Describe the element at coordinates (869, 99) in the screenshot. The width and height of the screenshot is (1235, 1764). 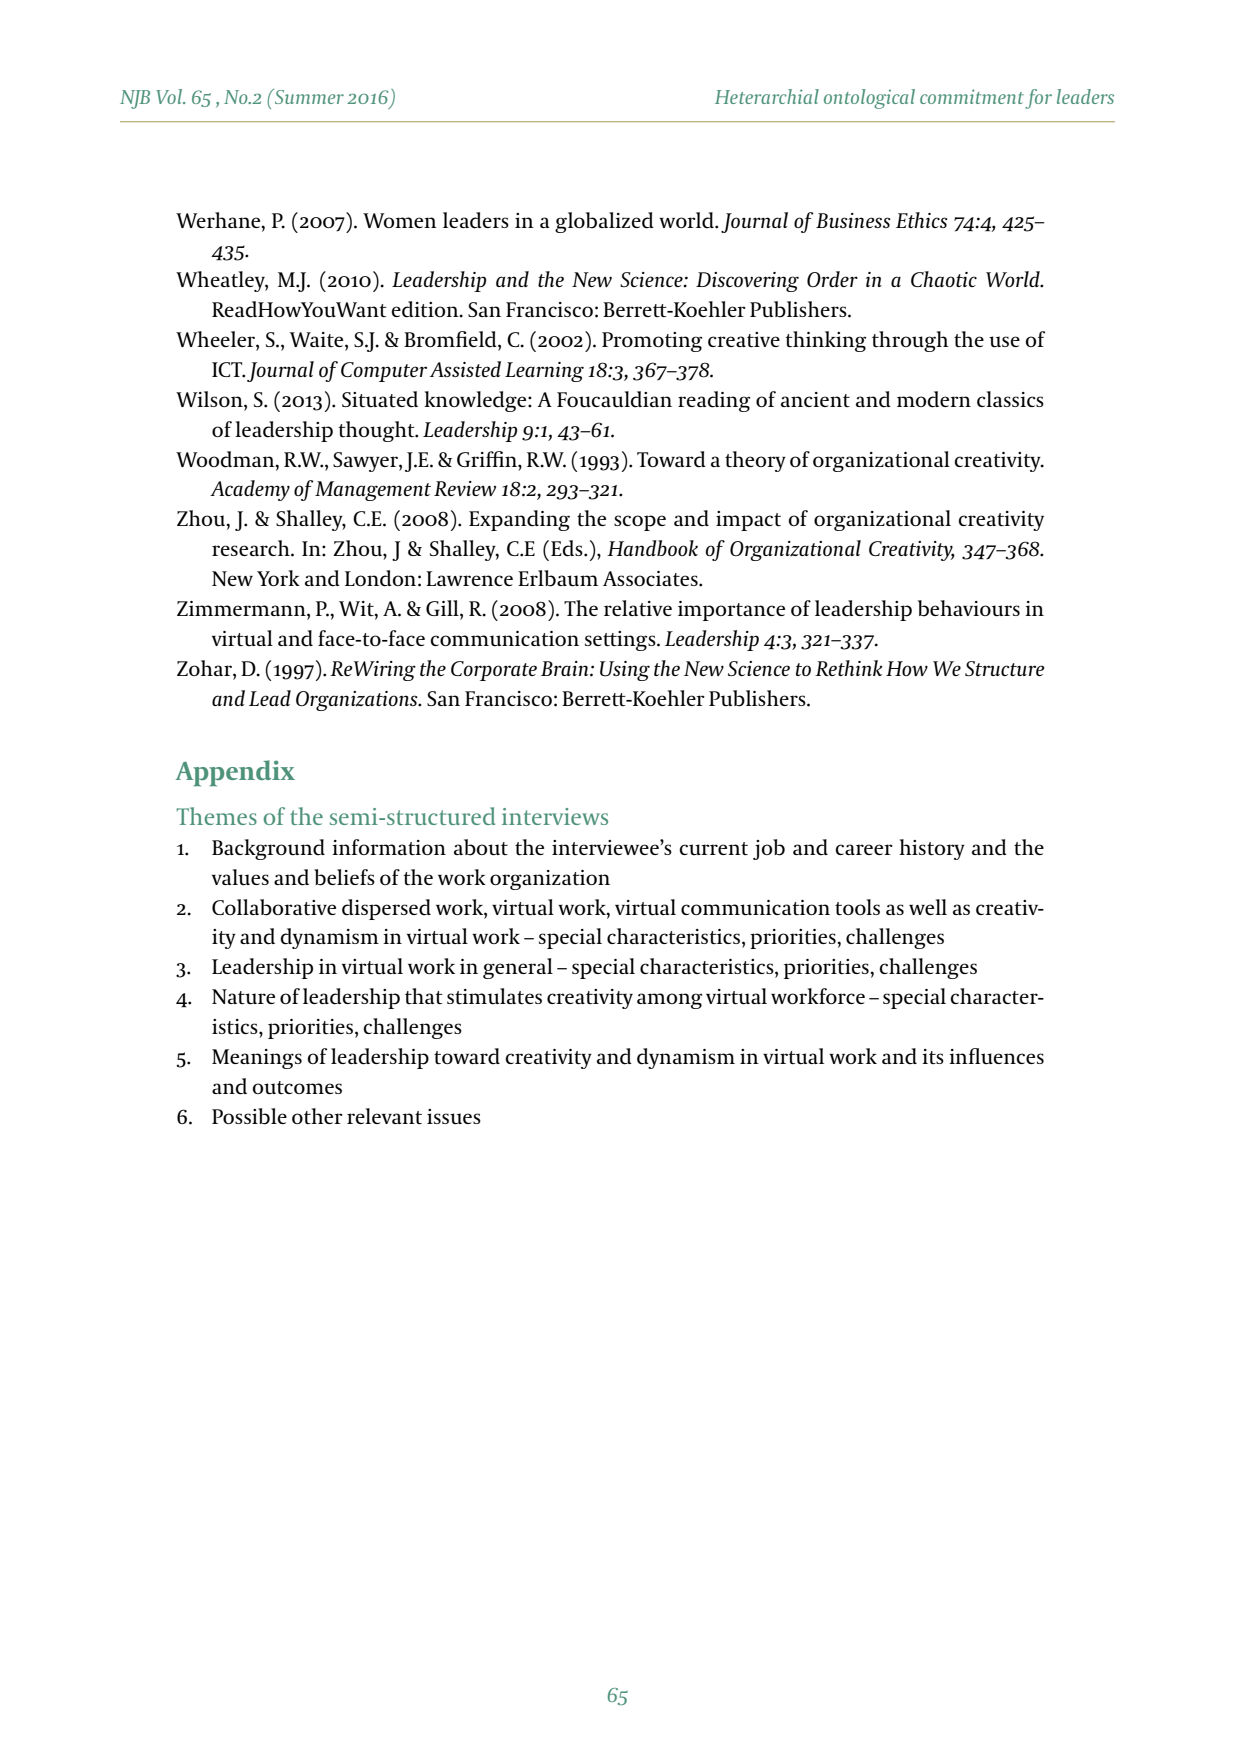
I see `ontological` at that location.
